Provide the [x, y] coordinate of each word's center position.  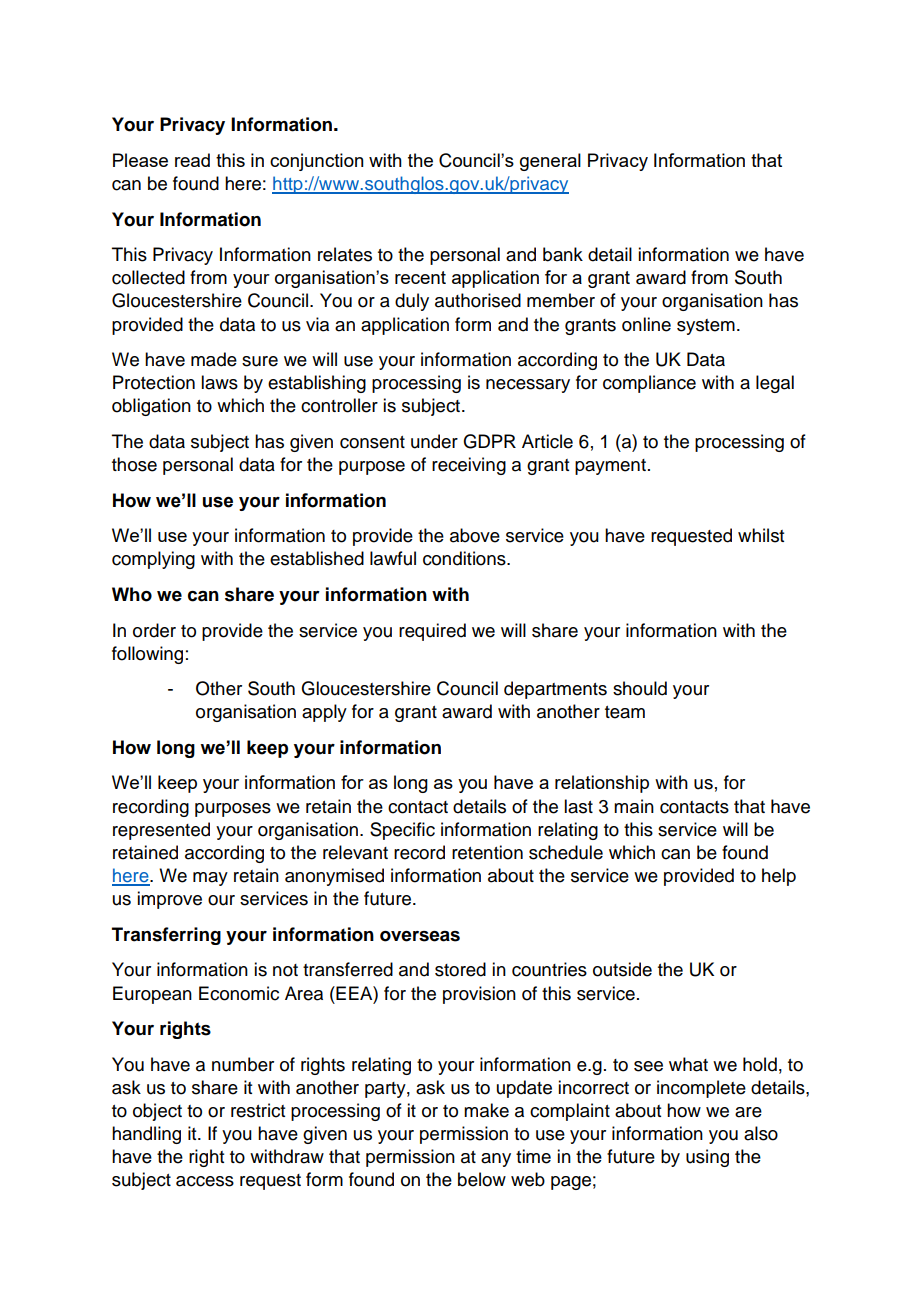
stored [460, 969]
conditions [465, 558]
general [550, 162]
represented [161, 831]
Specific [402, 831]
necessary [528, 386]
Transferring [166, 936]
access [205, 1181]
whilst [761, 535]
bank [563, 254]
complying [153, 560]
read [192, 160]
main [634, 806]
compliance [649, 384]
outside [622, 969]
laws [219, 382]
